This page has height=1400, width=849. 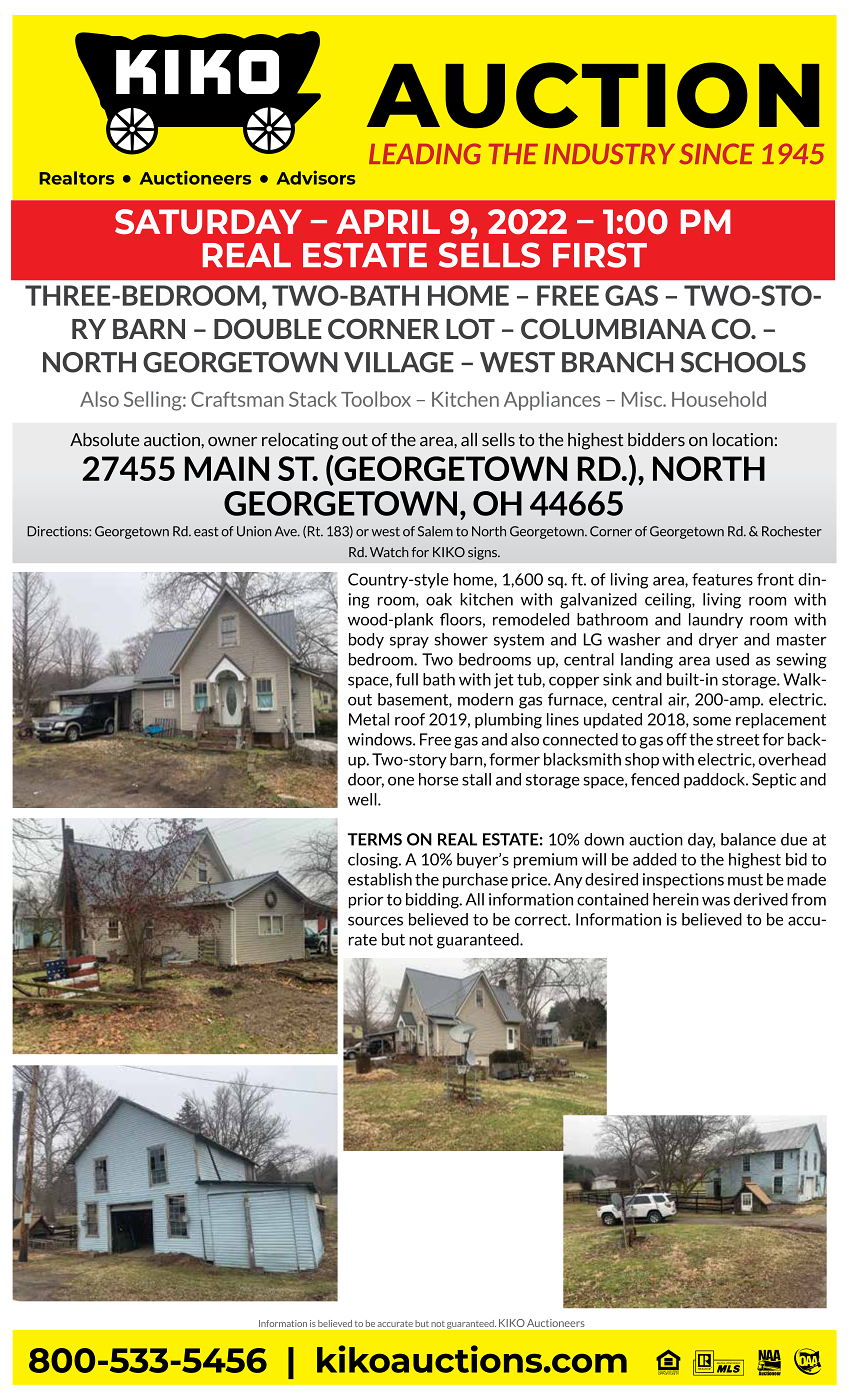 What do you see at coordinates (425, 154) in the page?
I see `LEADING` at bounding box center [425, 154].
